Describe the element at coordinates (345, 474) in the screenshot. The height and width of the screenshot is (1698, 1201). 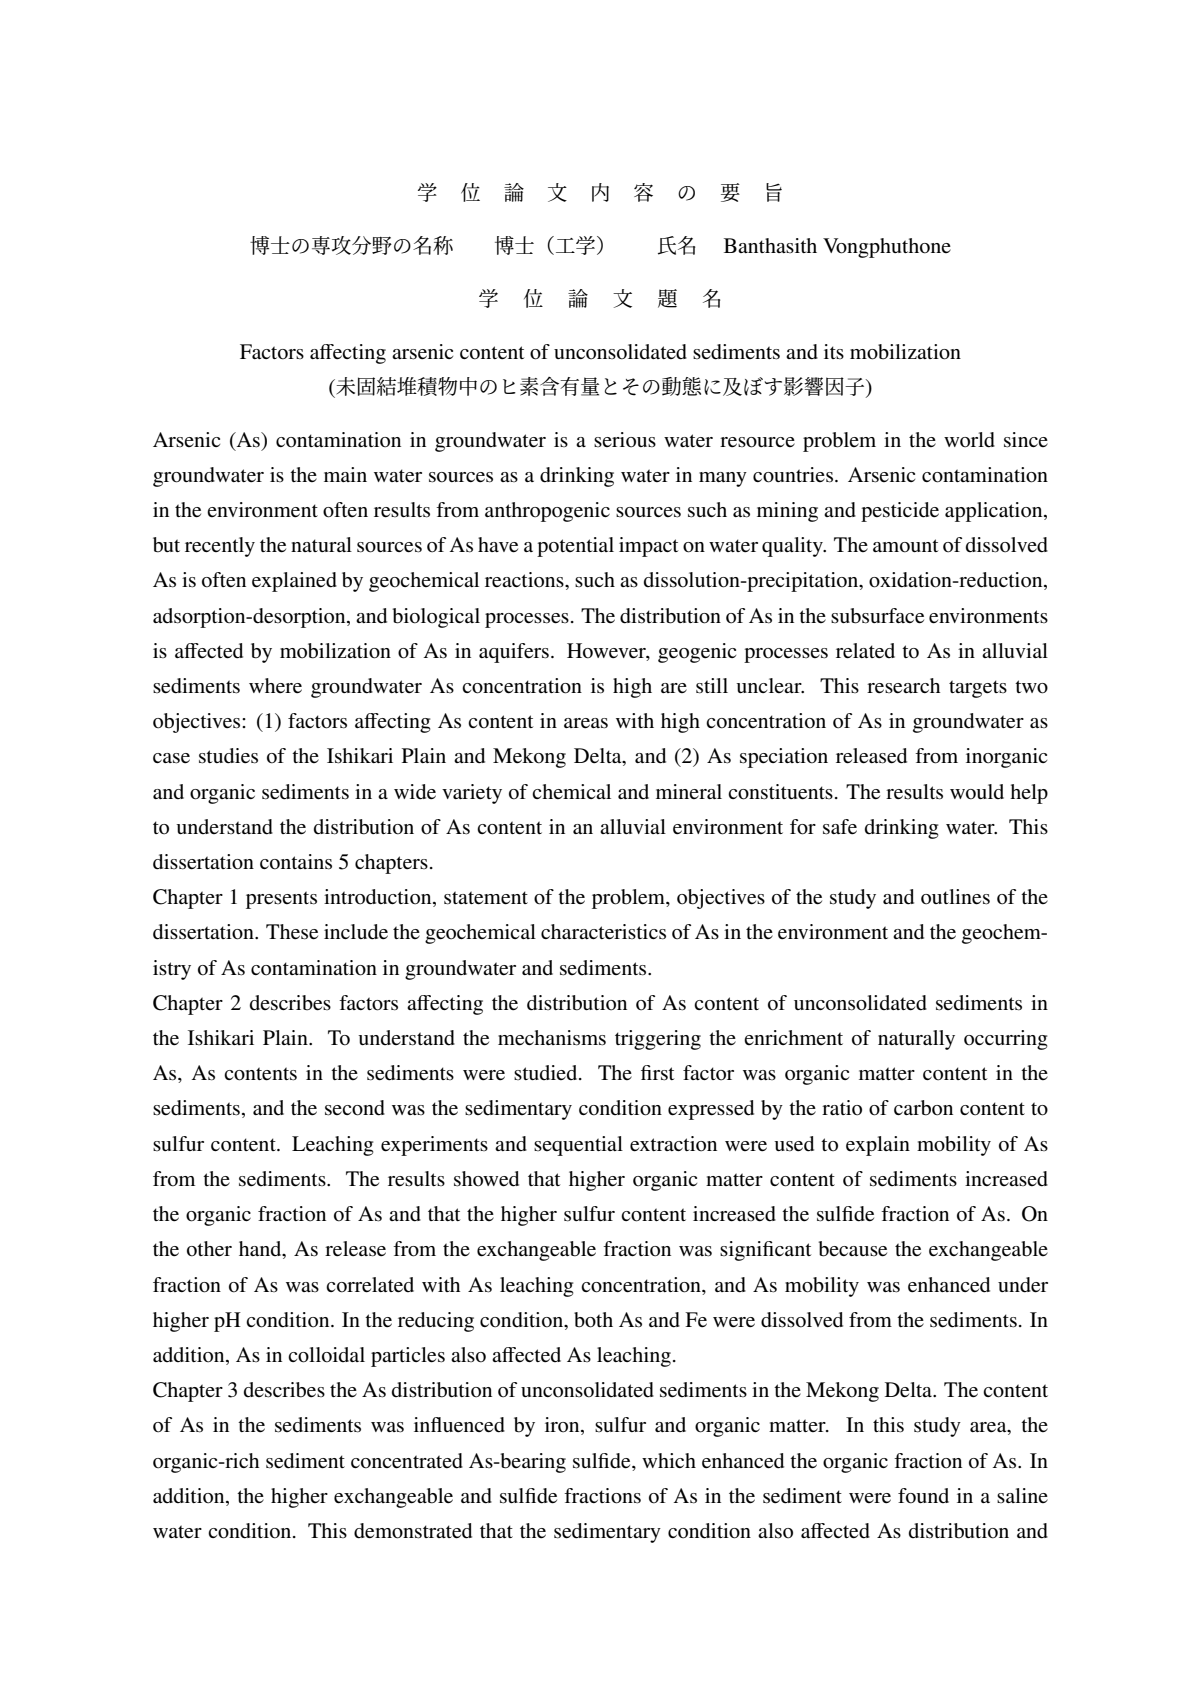
I see `main` at that location.
